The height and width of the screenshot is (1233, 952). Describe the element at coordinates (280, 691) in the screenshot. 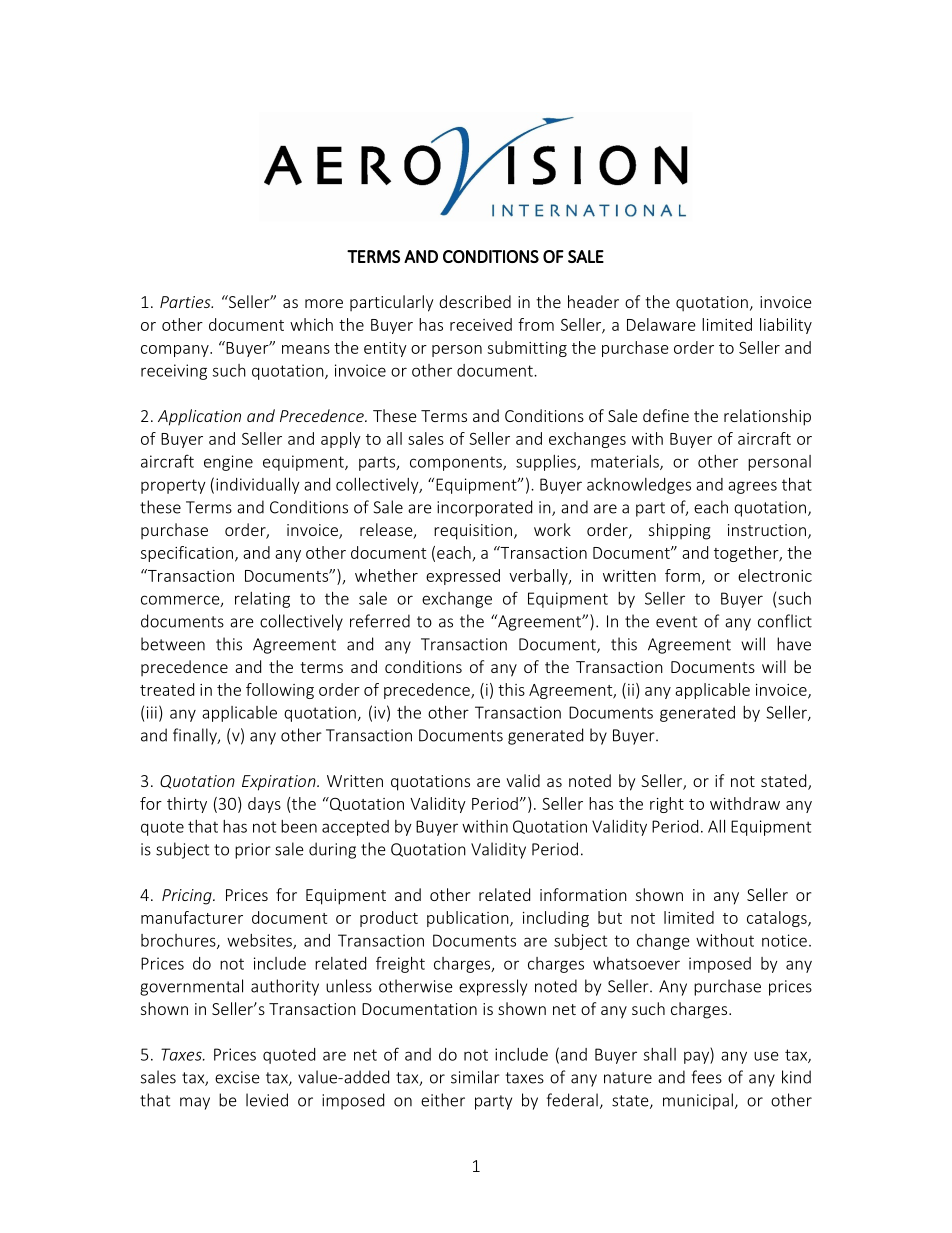

I see `following` at that location.
